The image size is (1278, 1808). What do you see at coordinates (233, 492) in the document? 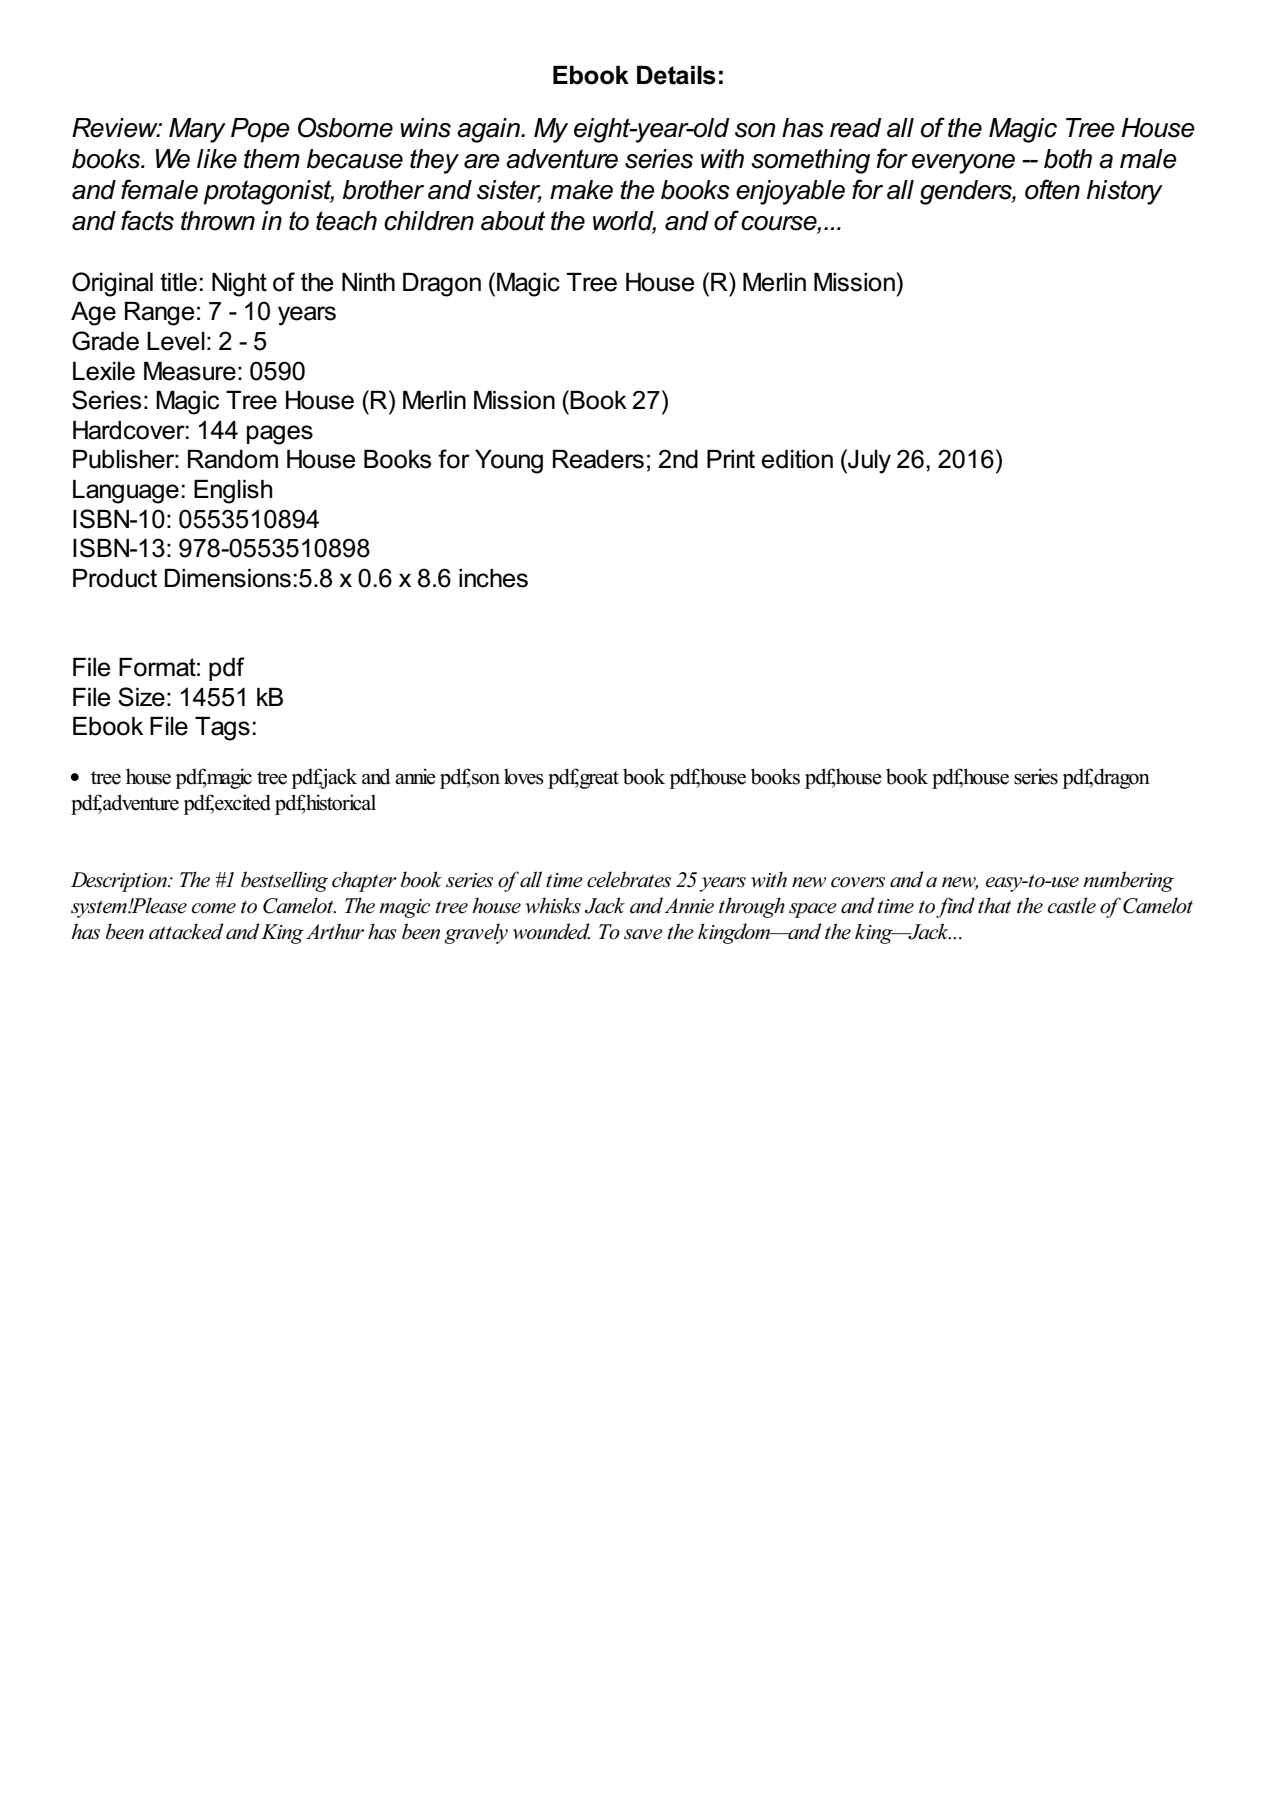
I see `English` at bounding box center [233, 492].
